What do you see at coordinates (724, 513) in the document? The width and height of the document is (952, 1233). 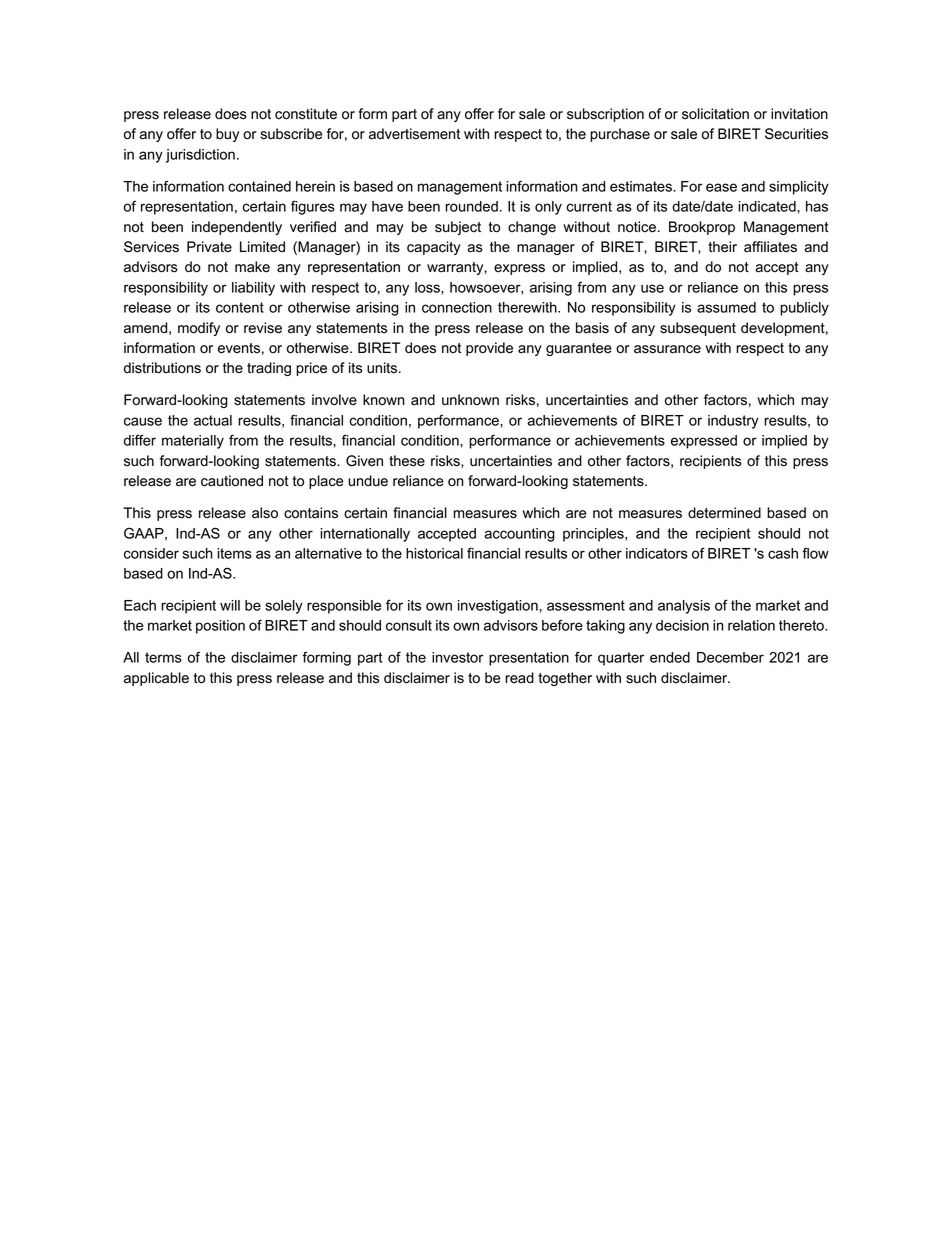 I see `determined` at bounding box center [724, 513].
